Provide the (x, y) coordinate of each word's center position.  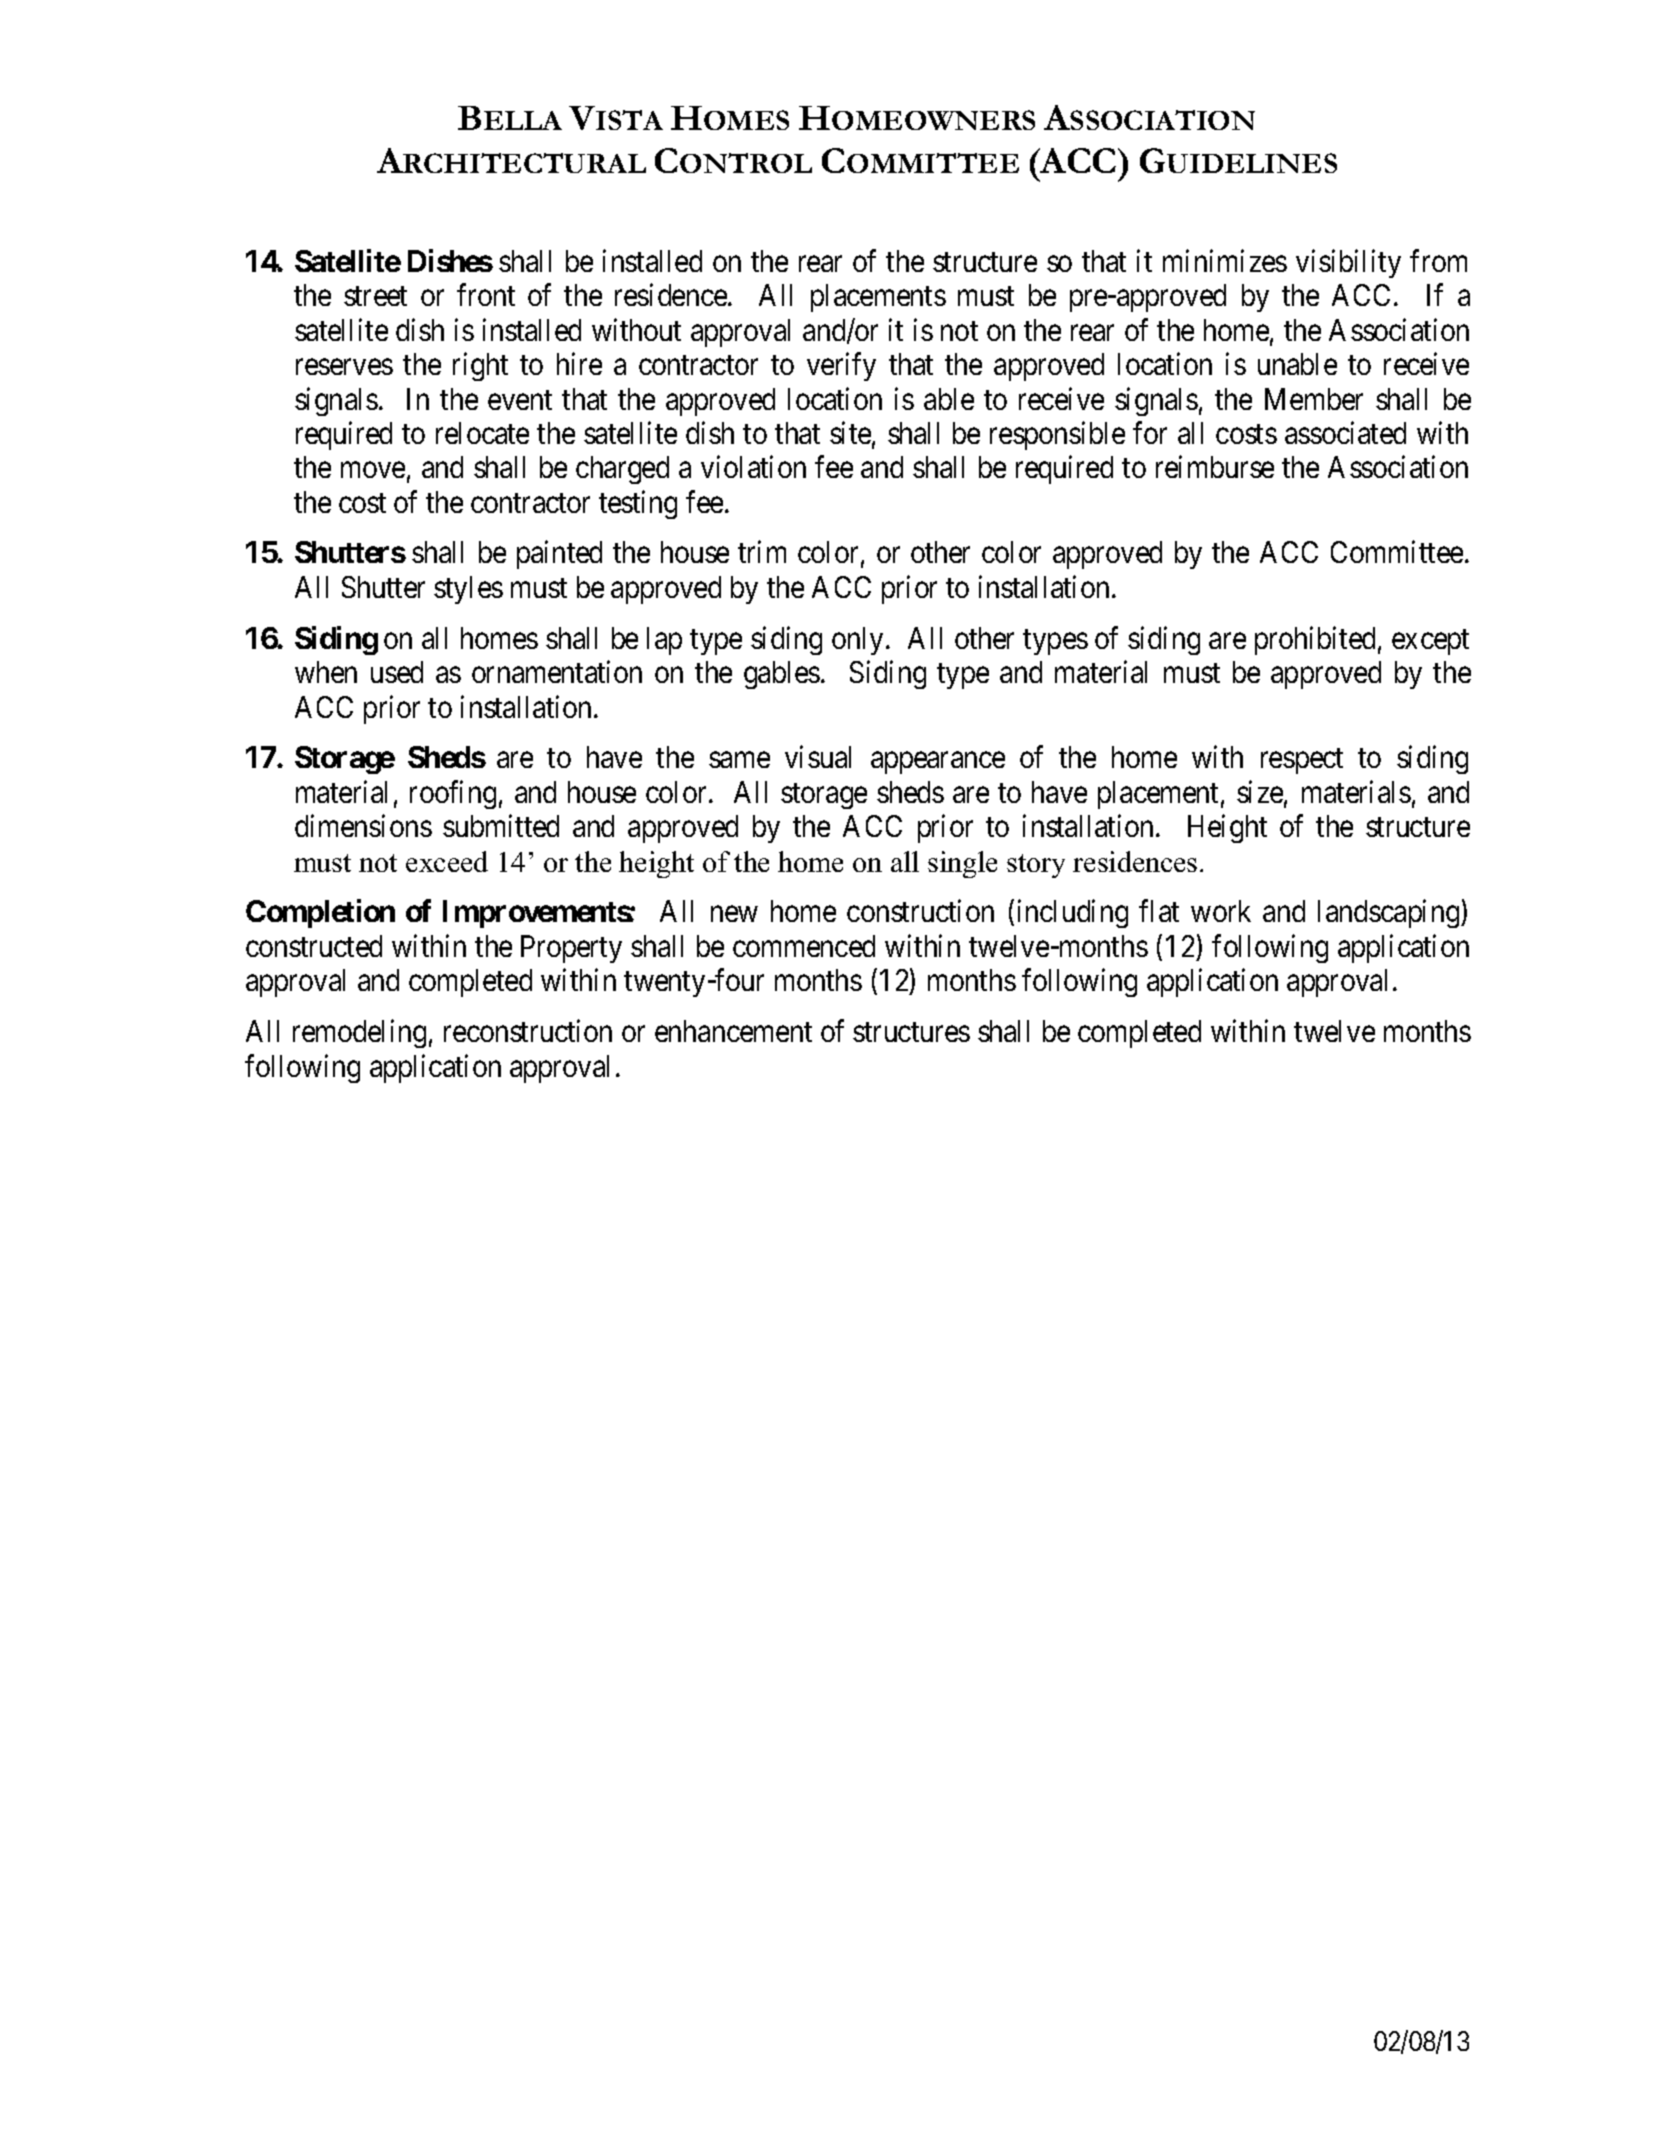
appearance (938, 763)
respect (1302, 761)
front (486, 294)
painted (559, 555)
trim (762, 552)
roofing (453, 794)
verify (841, 366)
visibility (1348, 263)
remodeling (359, 1034)
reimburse (1215, 467)
